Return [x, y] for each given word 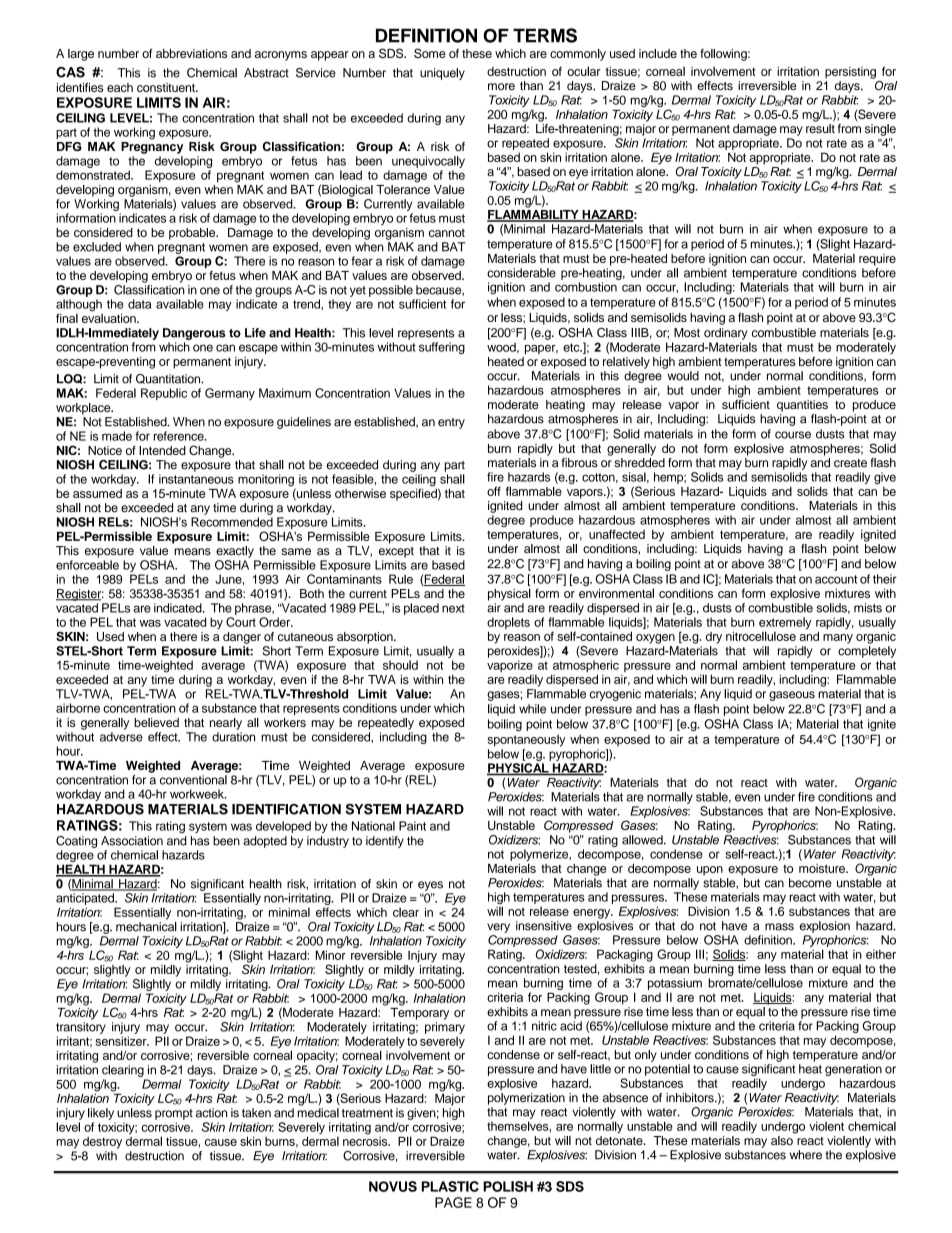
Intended [162, 450]
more [501, 87]
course [793, 435]
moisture [823, 868]
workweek [198, 794]
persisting [850, 73]
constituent [167, 87]
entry [451, 423]
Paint [412, 826]
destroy [102, 1143]
